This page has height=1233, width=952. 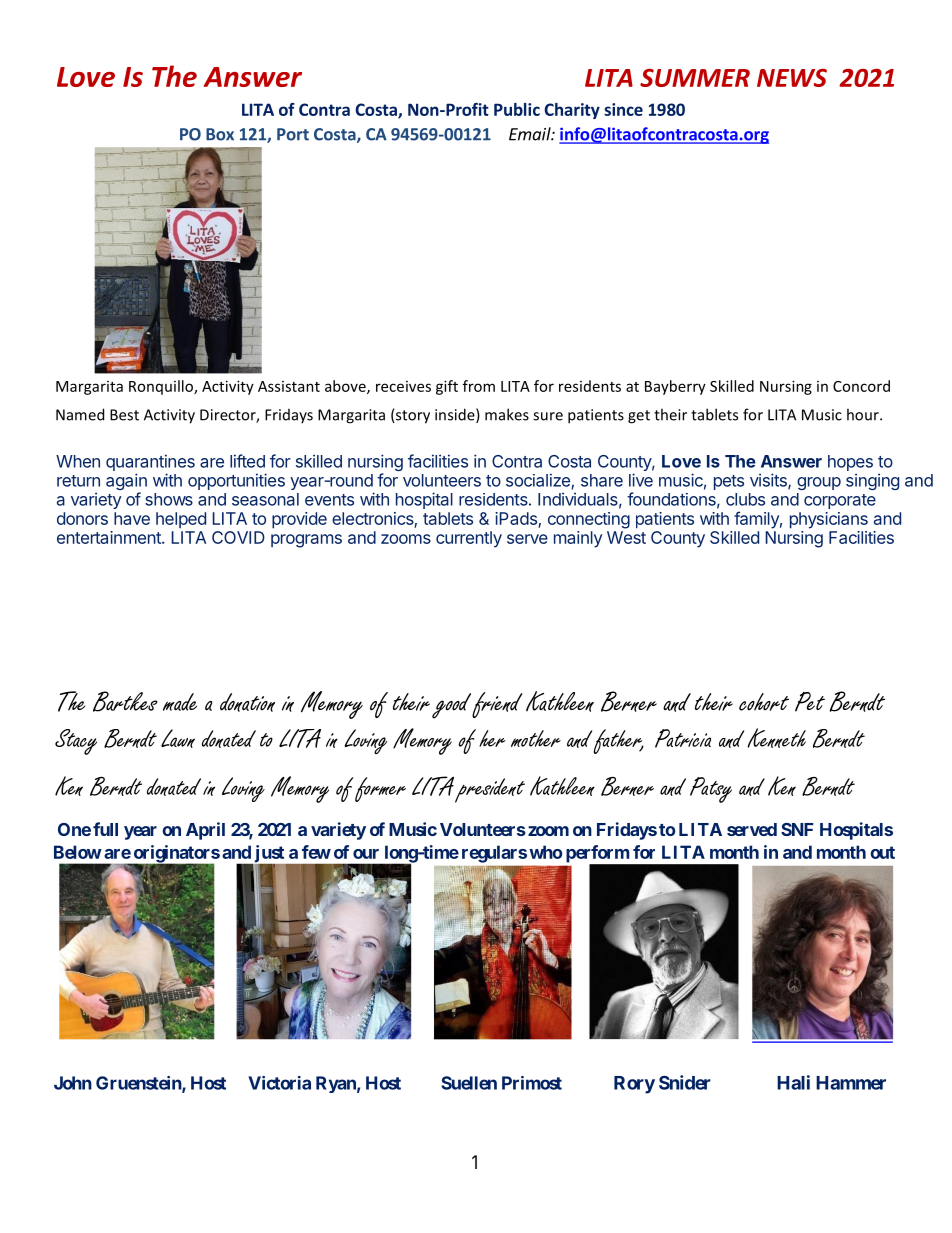 I want to click on Best, so click(x=124, y=415).
